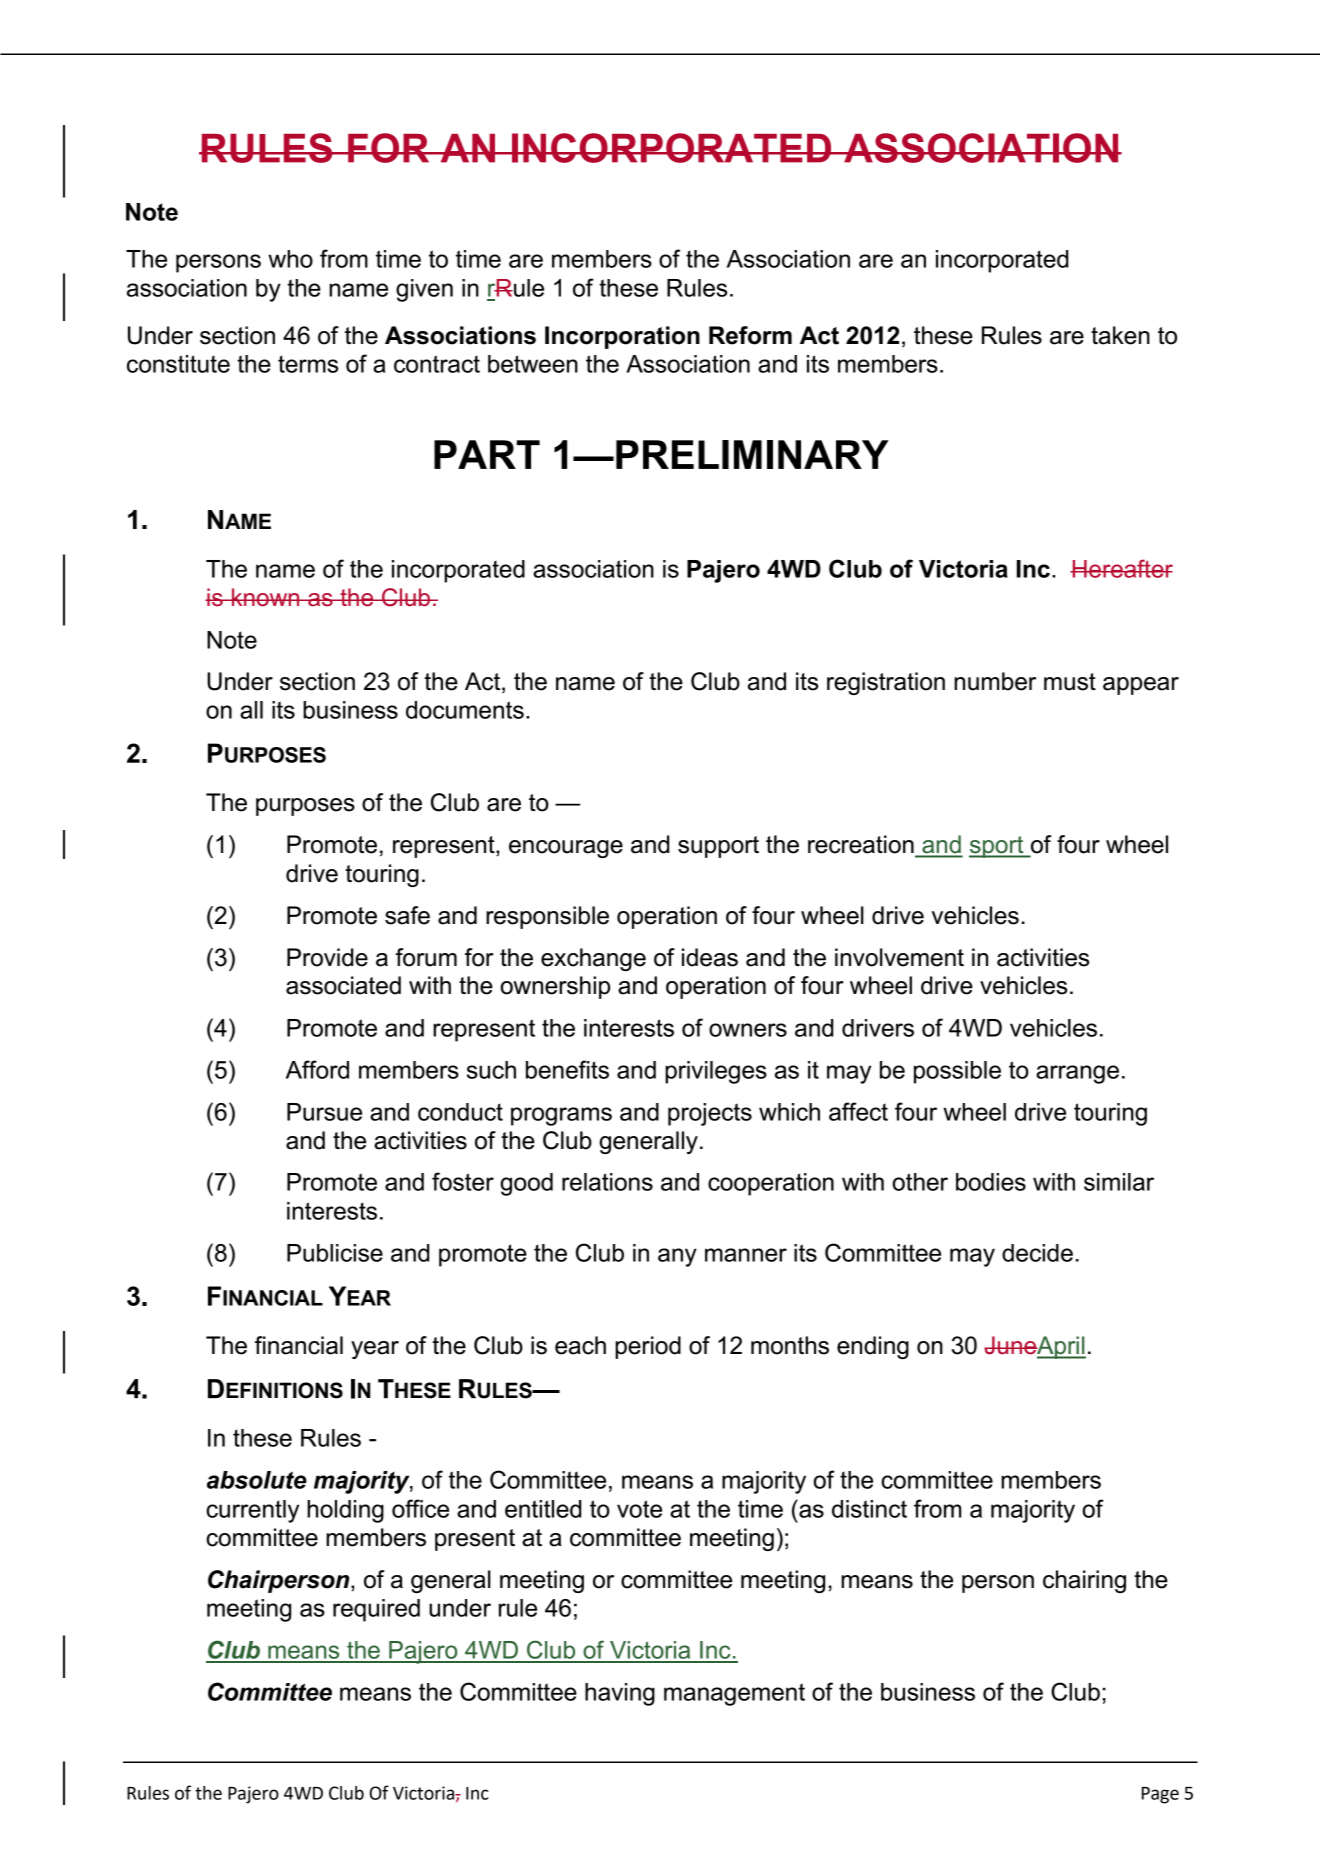 This page has height=1867, width=1320. What do you see at coordinates (1077, 1074) in the page?
I see `arrange` at bounding box center [1077, 1074].
